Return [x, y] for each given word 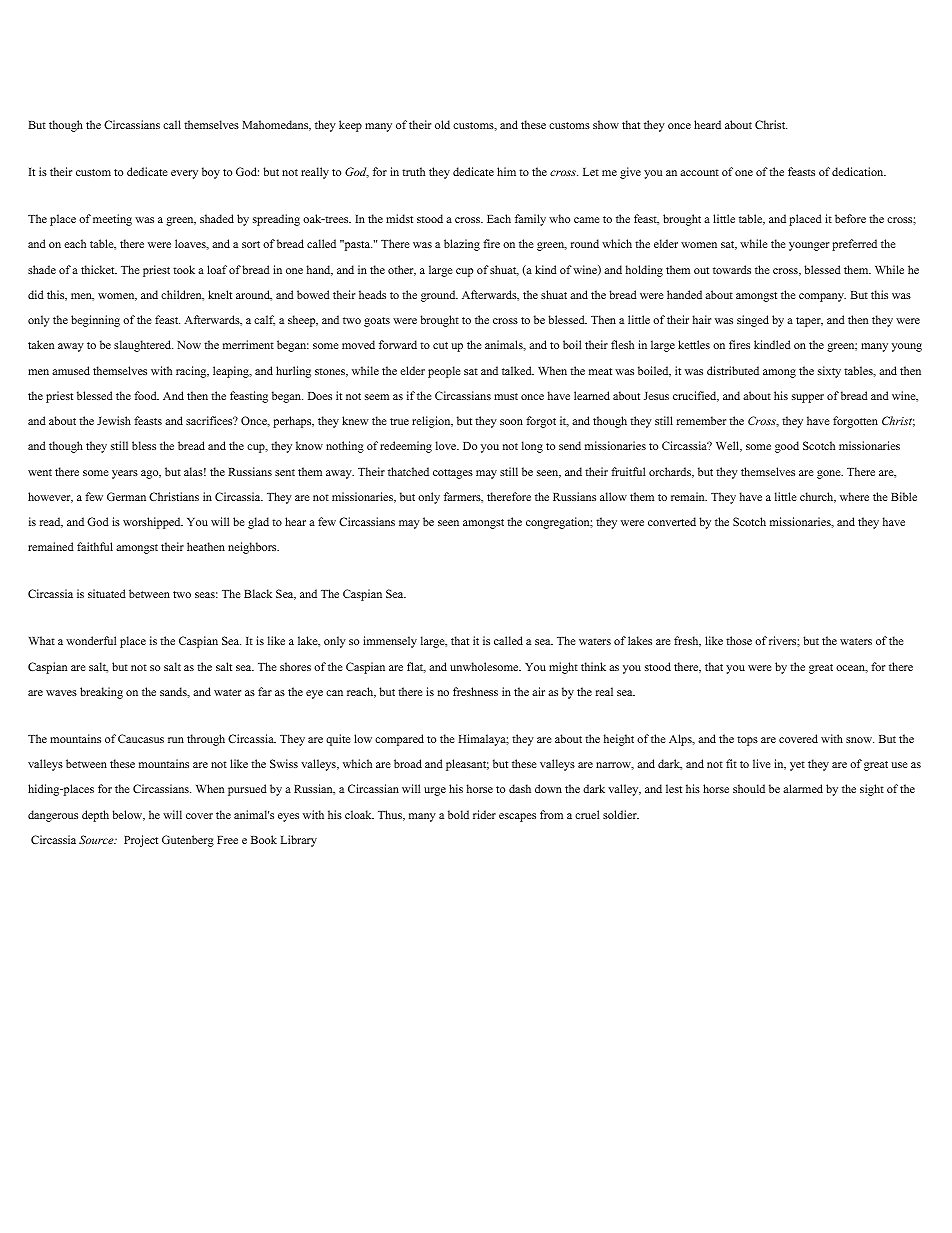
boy [211, 173]
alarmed [803, 788]
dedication [859, 171]
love [447, 445]
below [129, 815]
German [126, 496]
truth [413, 171]
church [818, 497]
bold [458, 814]
